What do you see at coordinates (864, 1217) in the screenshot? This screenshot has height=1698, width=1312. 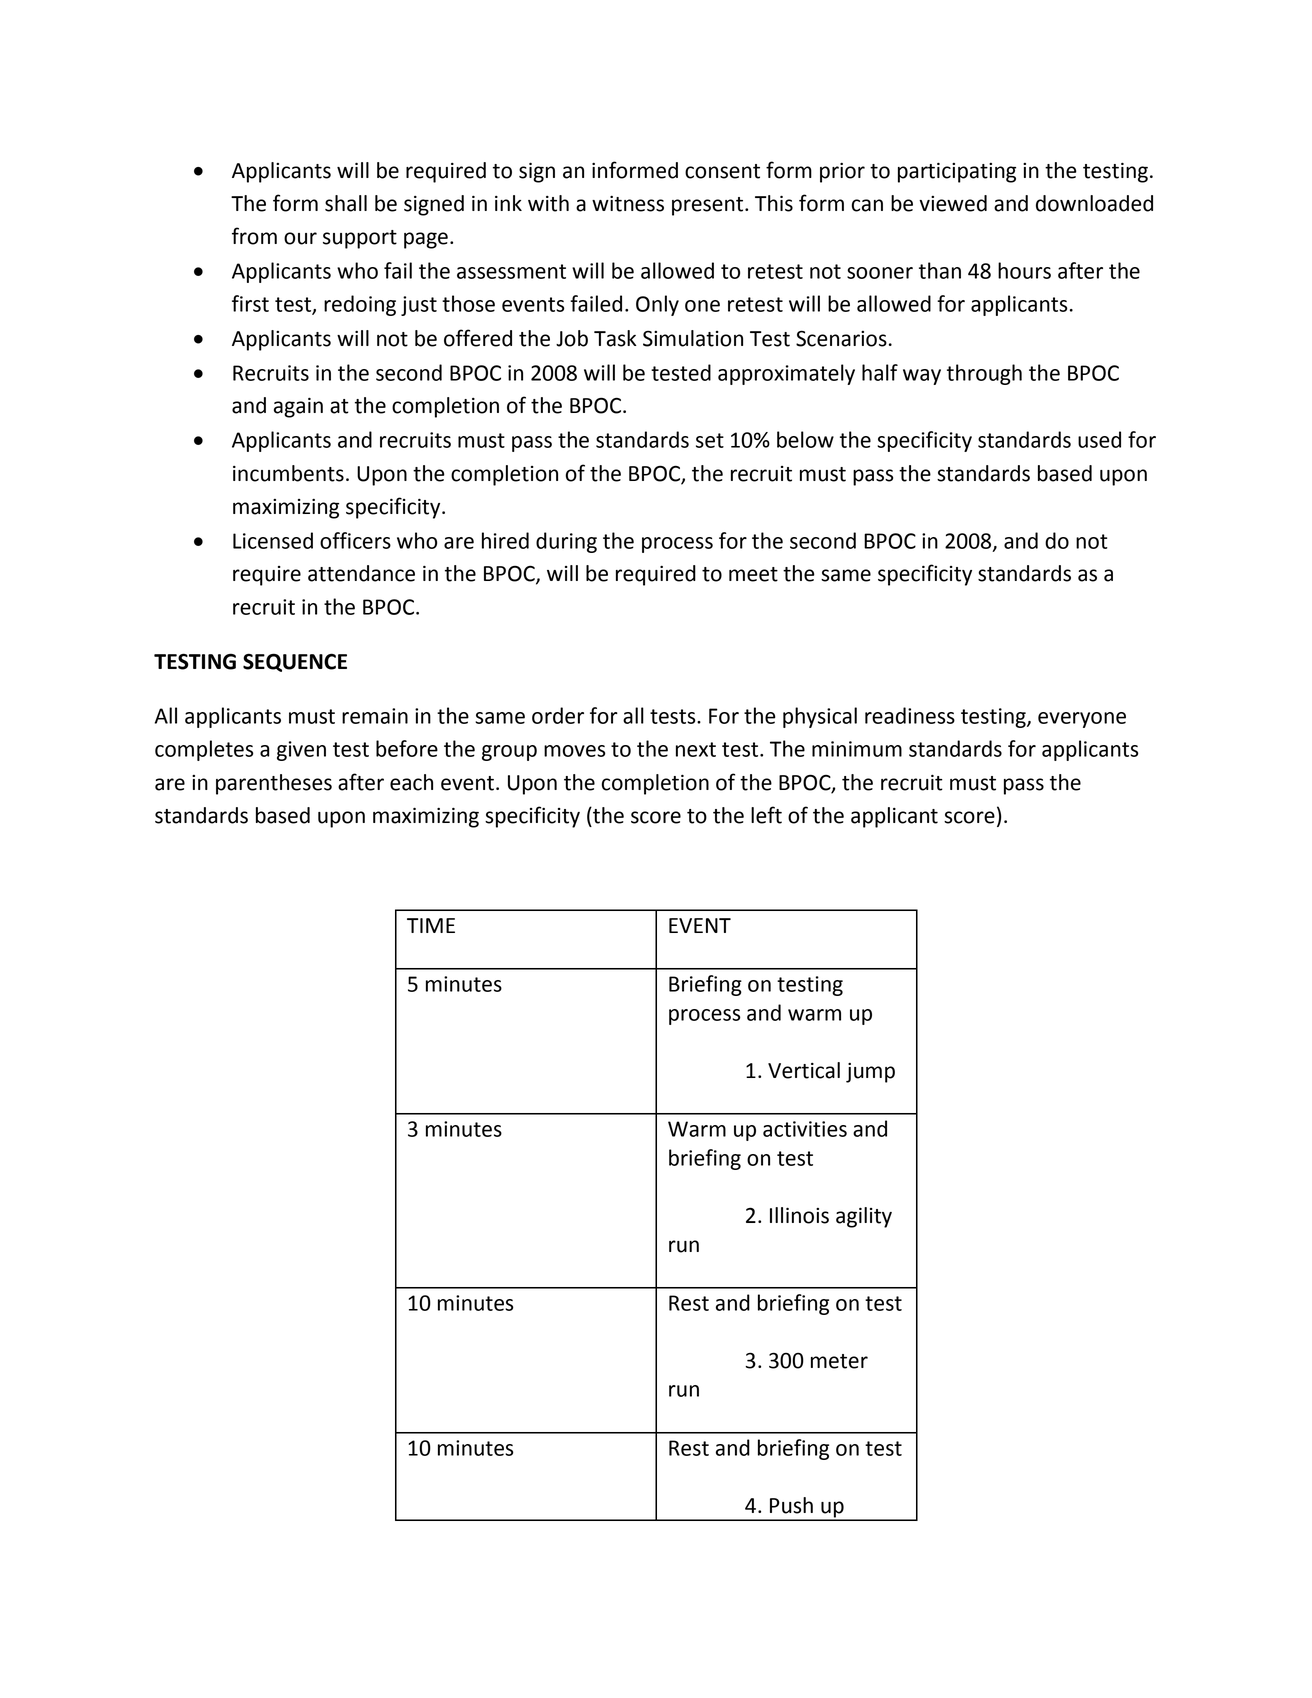 I see `agility` at bounding box center [864, 1217].
